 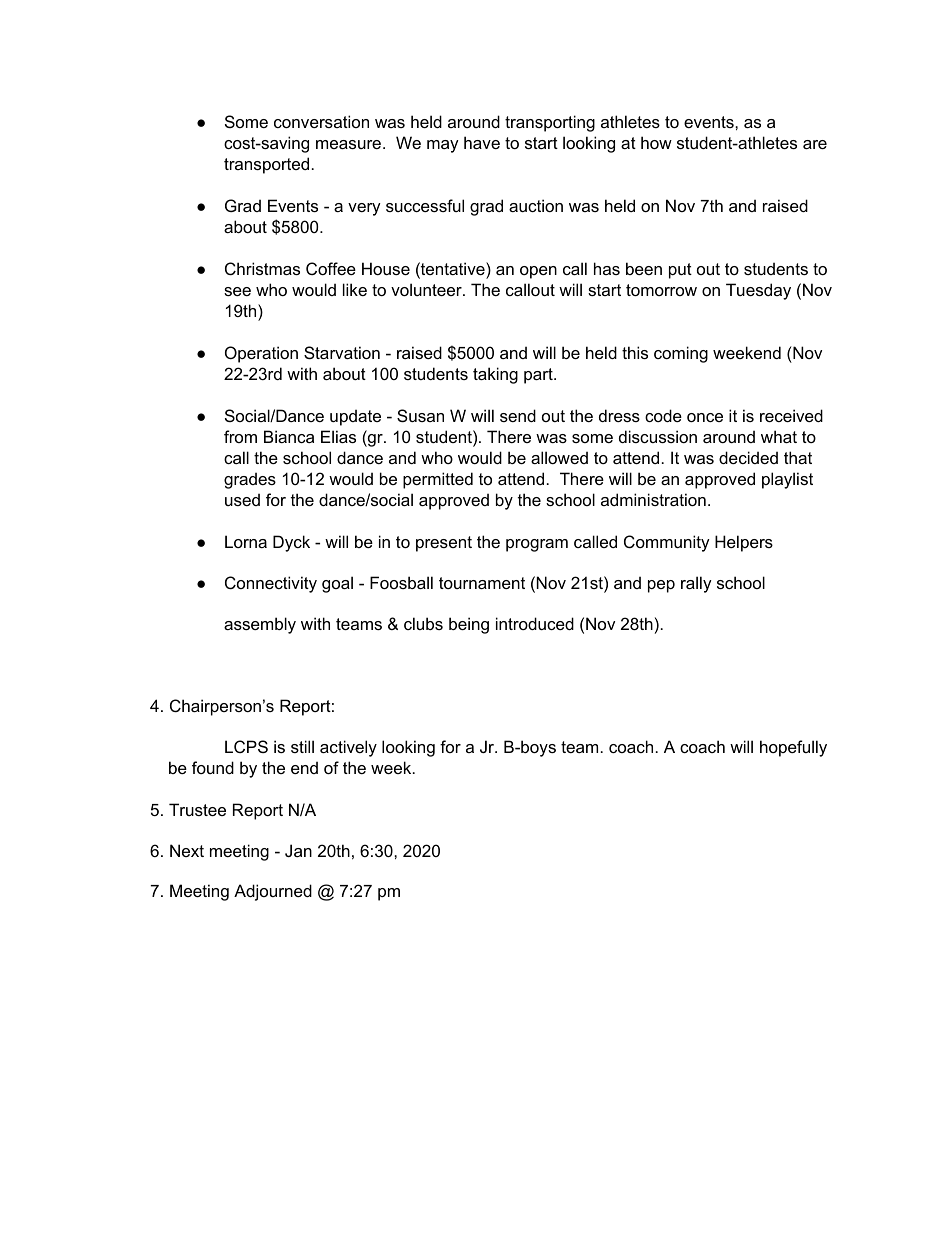 What do you see at coordinates (266, 165) in the screenshot?
I see `transported` at bounding box center [266, 165].
